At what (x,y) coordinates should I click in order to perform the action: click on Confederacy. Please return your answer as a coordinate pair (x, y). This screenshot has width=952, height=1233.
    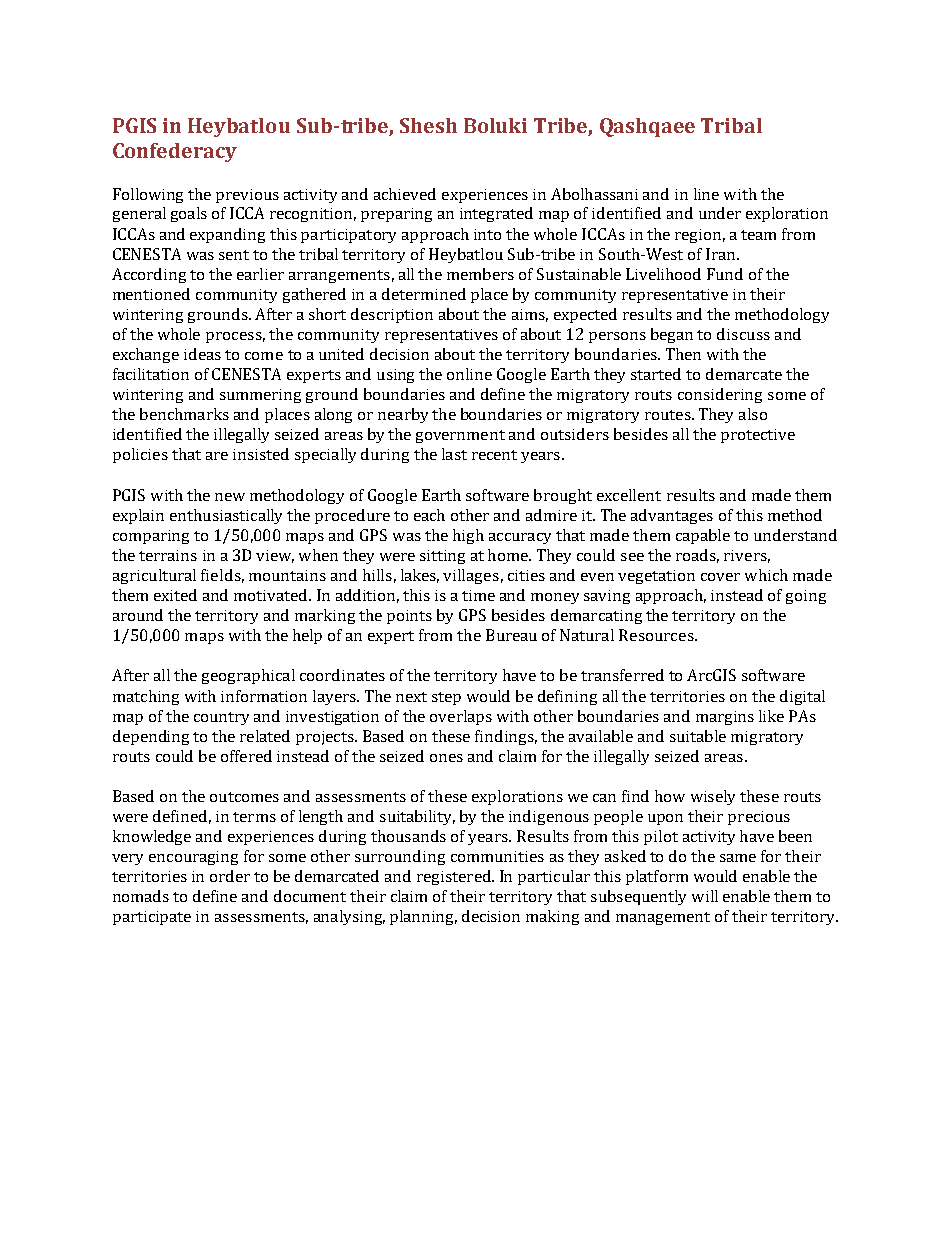
    Looking at the image, I should click on (175, 152).
